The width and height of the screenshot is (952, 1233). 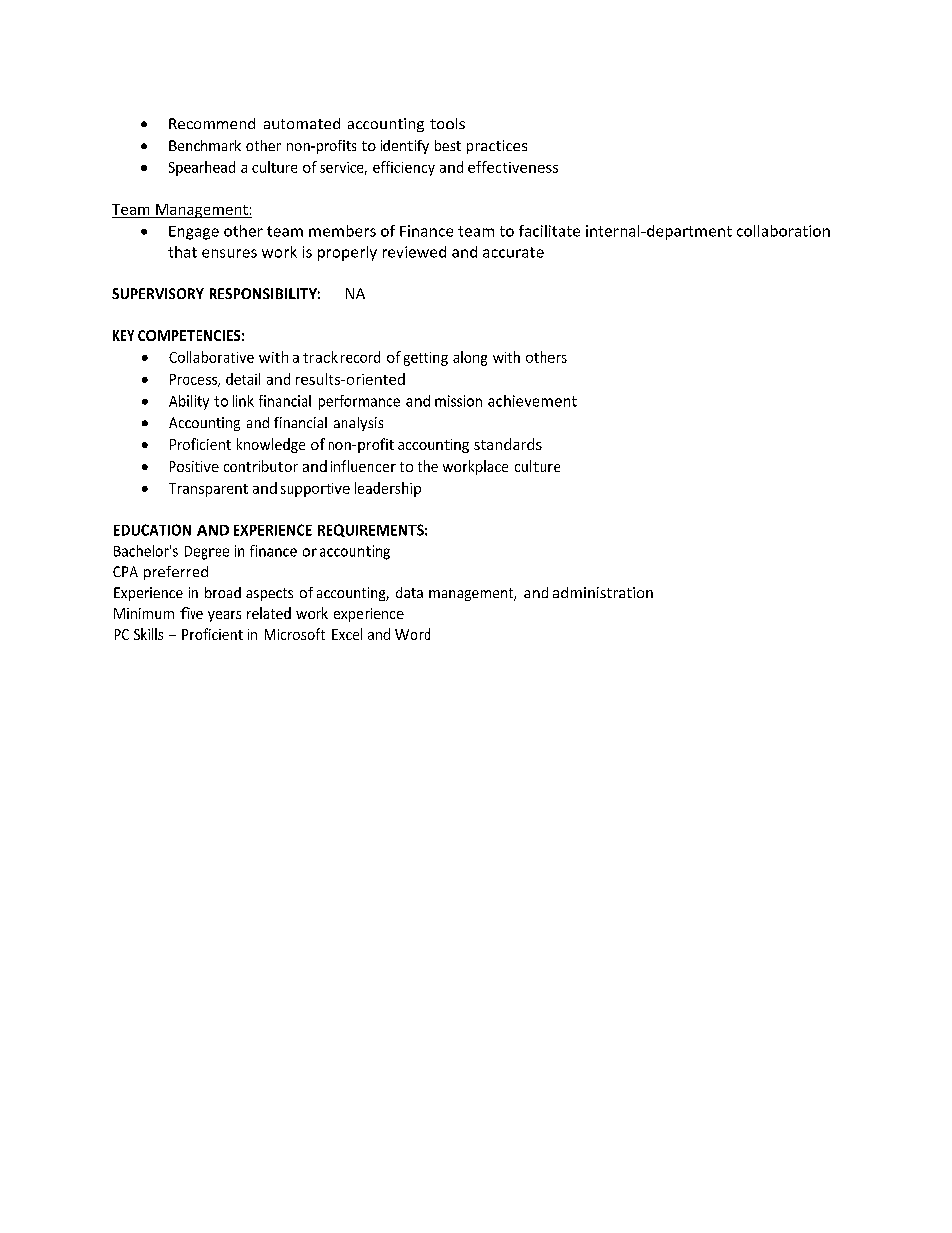 I want to click on standards, so click(x=508, y=444).
